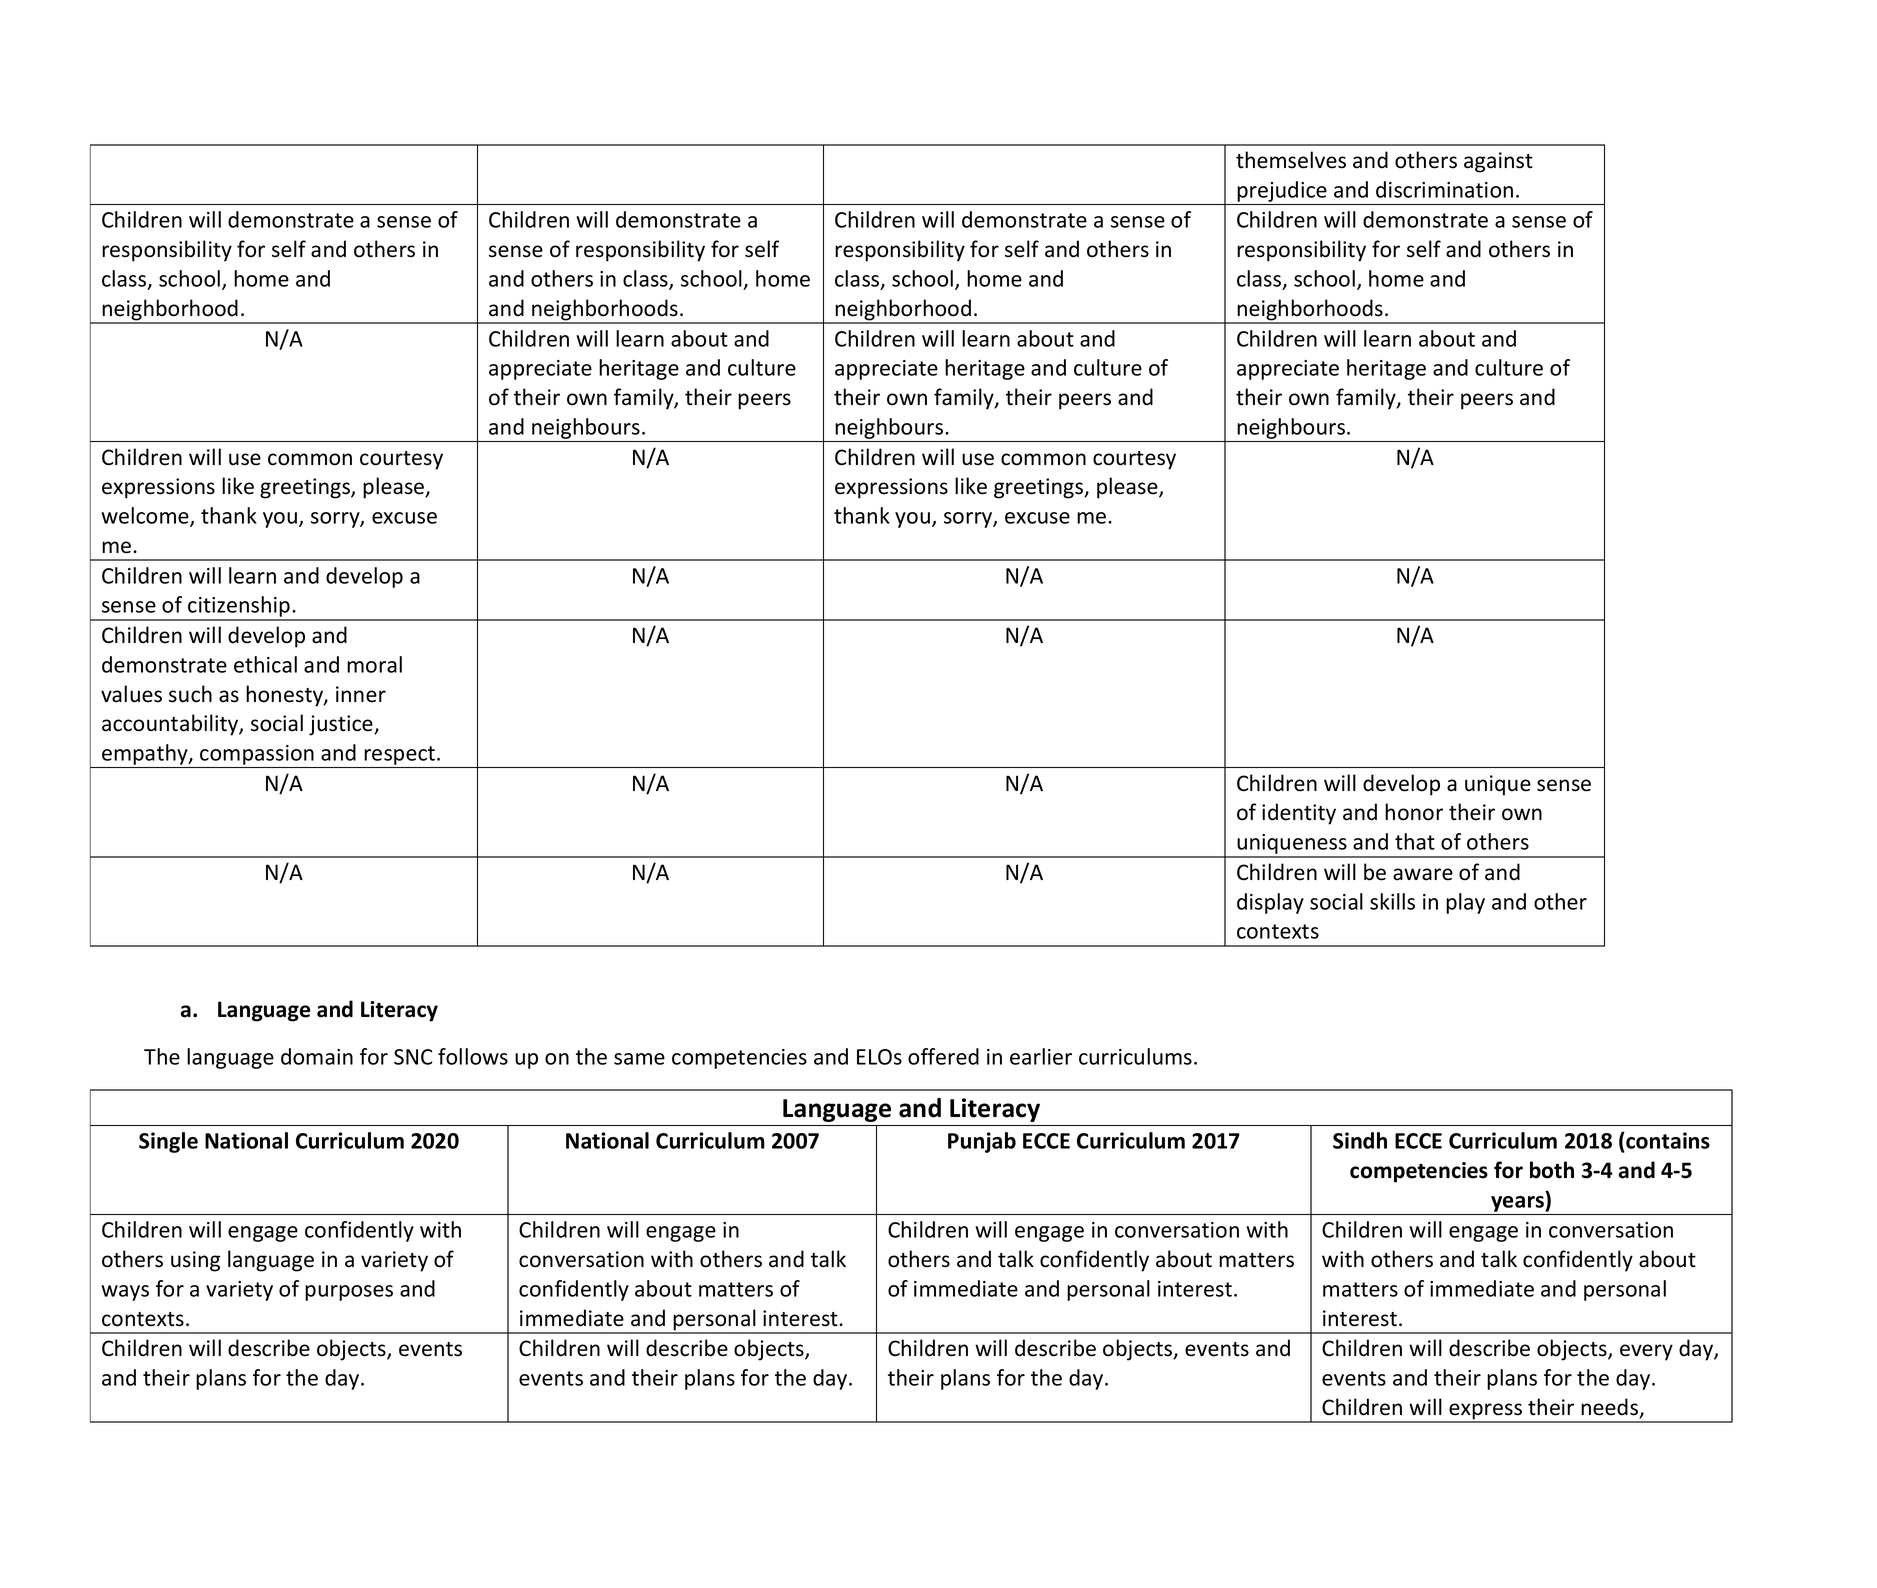 The width and height of the image is (1877, 1588). What do you see at coordinates (349, 1293) in the image?
I see `purposes` at bounding box center [349, 1293].
